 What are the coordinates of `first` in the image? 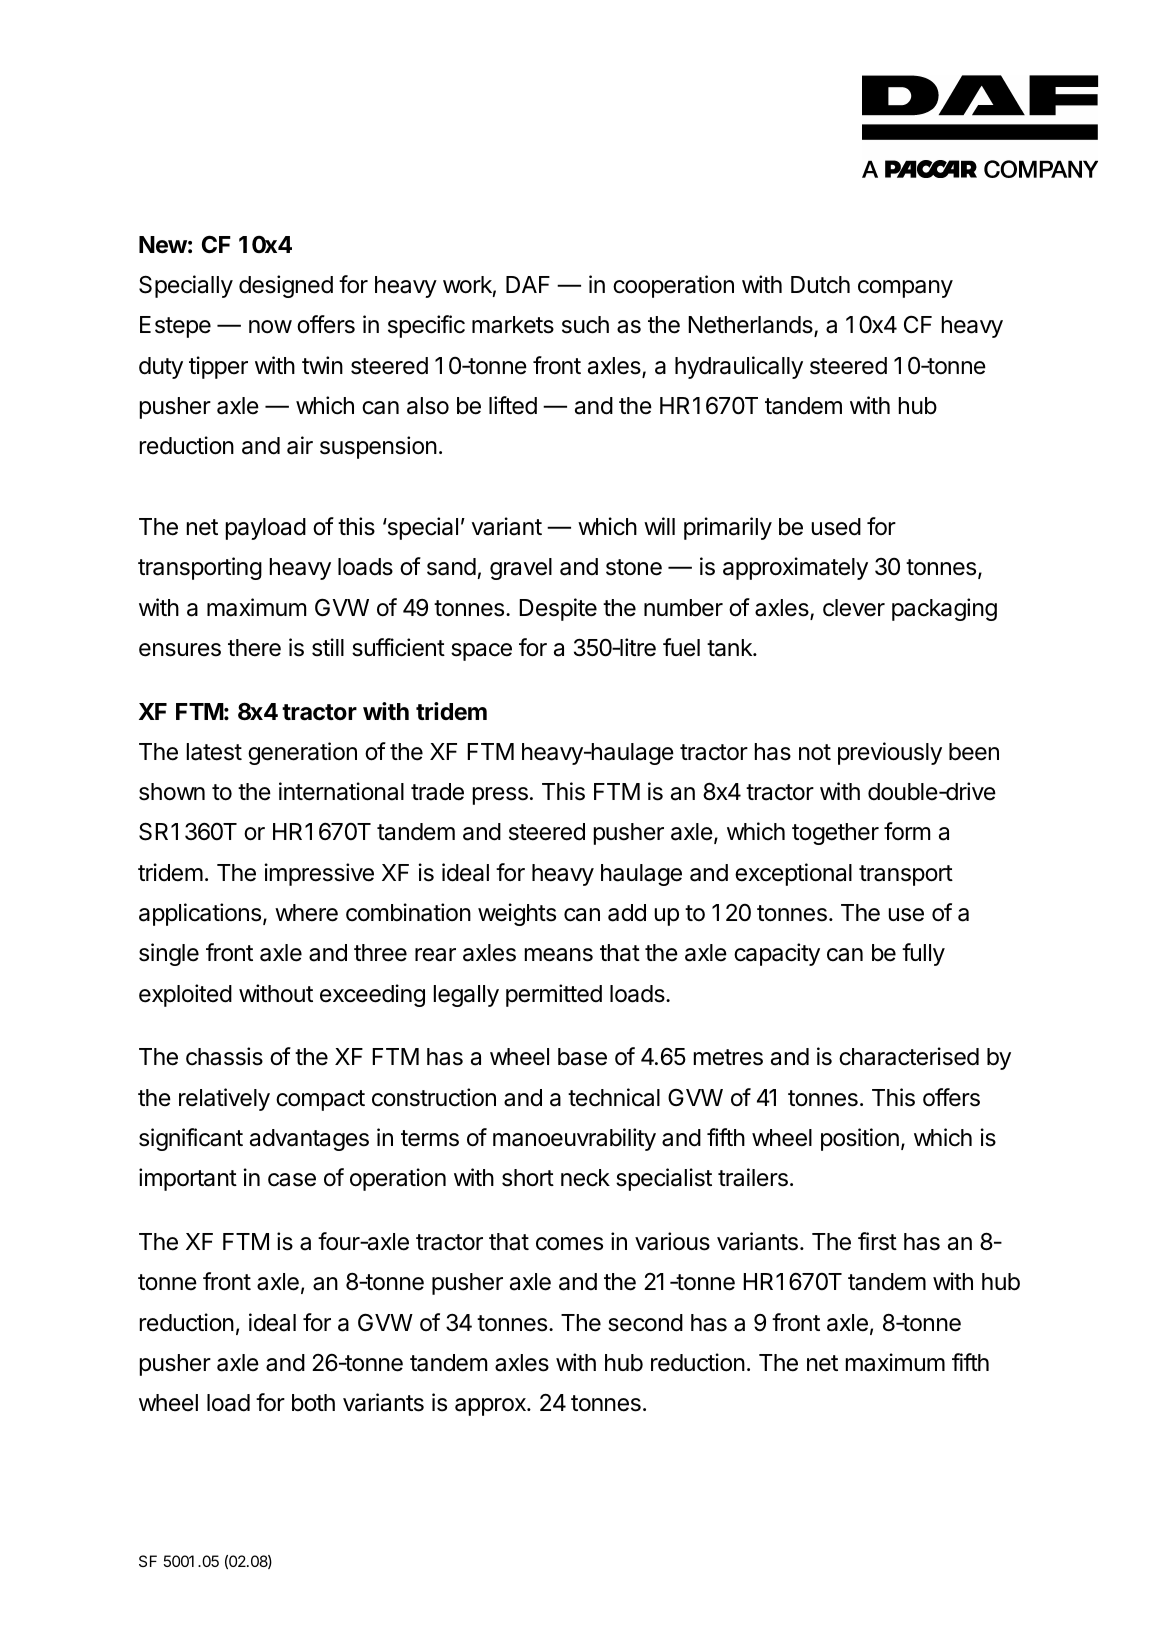 It's located at (877, 1241).
